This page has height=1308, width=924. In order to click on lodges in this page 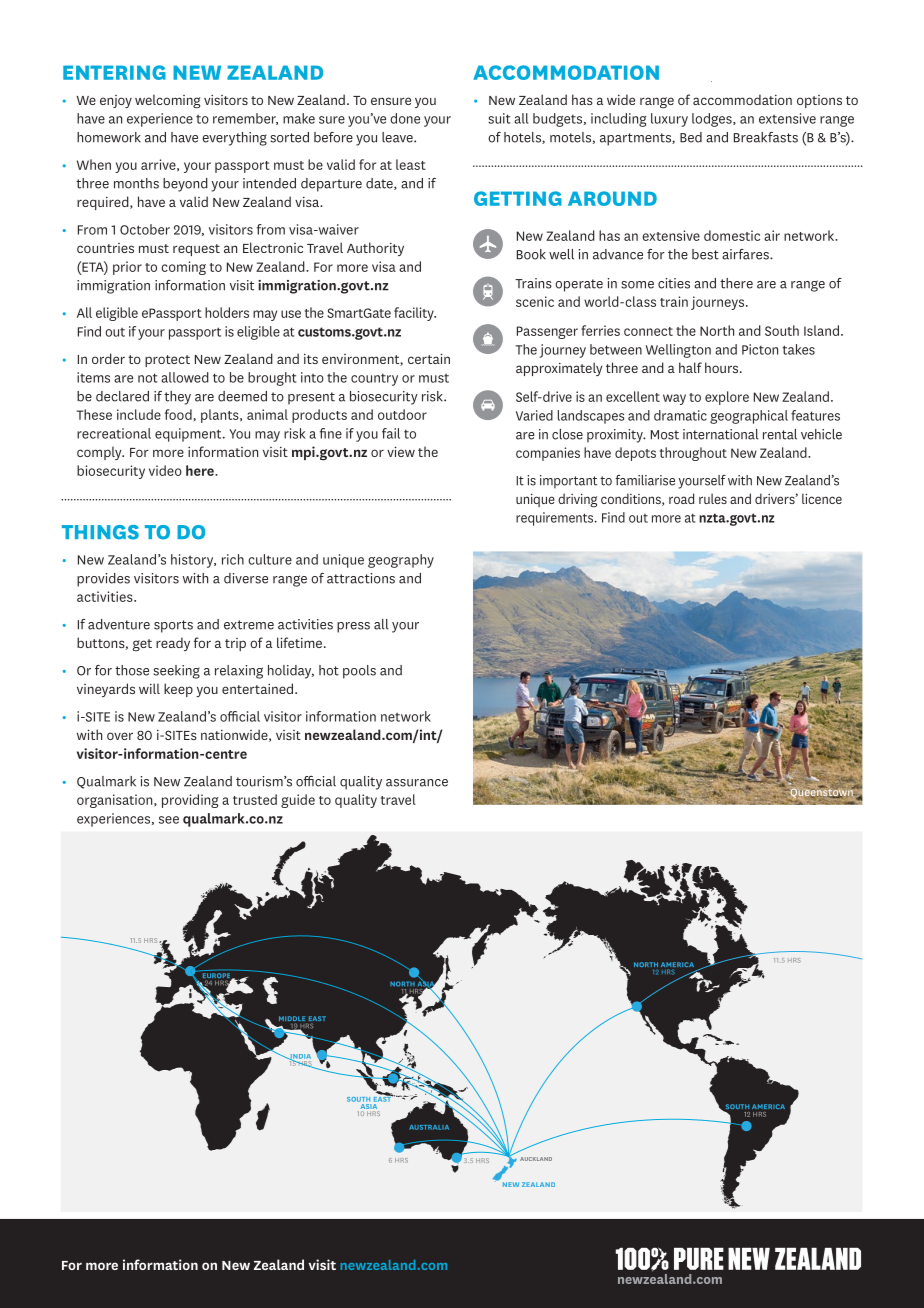, I will do `click(713, 120)`.
